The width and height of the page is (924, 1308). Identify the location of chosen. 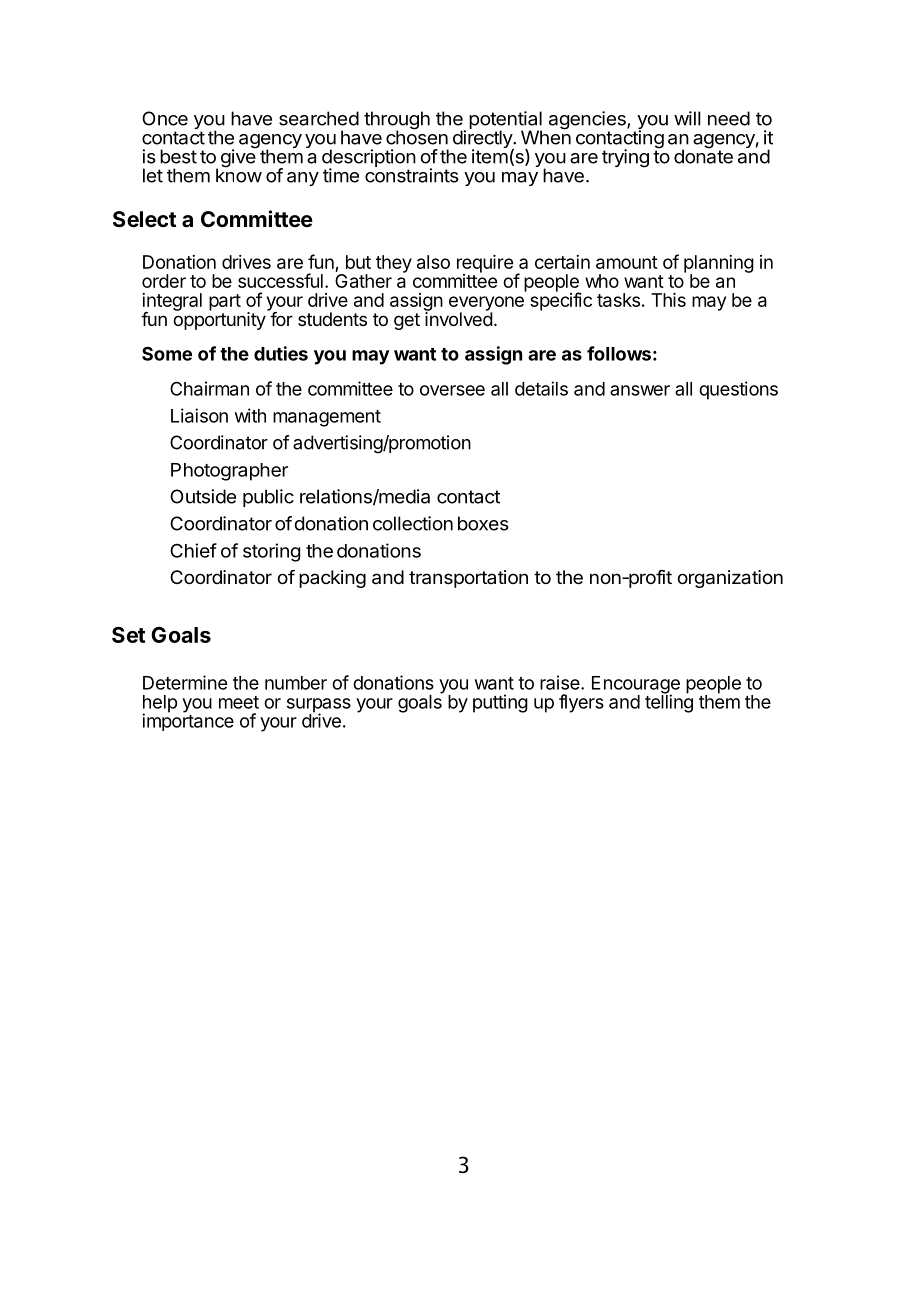
(417, 136).
